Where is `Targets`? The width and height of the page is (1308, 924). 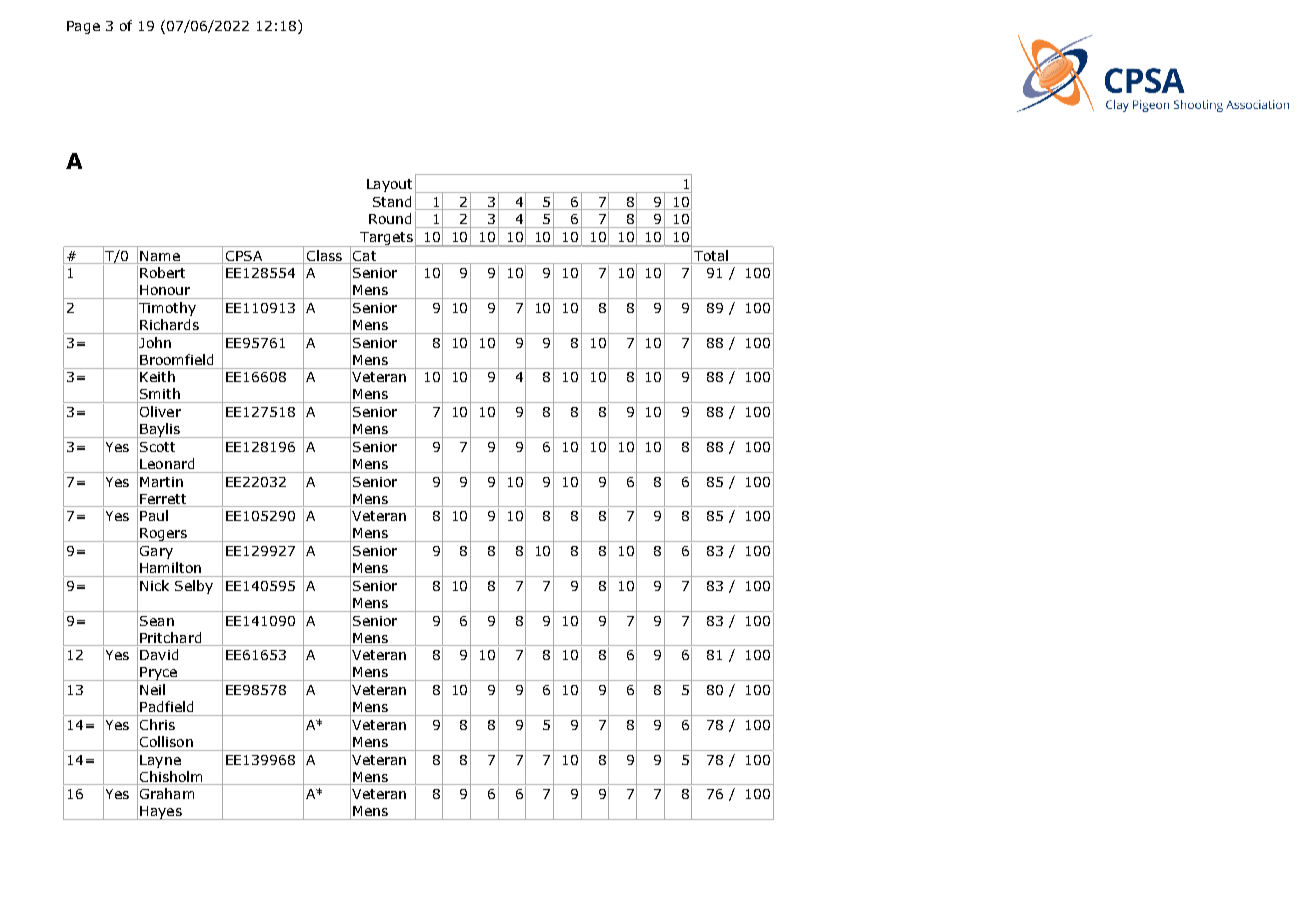 Targets is located at coordinates (386, 239).
